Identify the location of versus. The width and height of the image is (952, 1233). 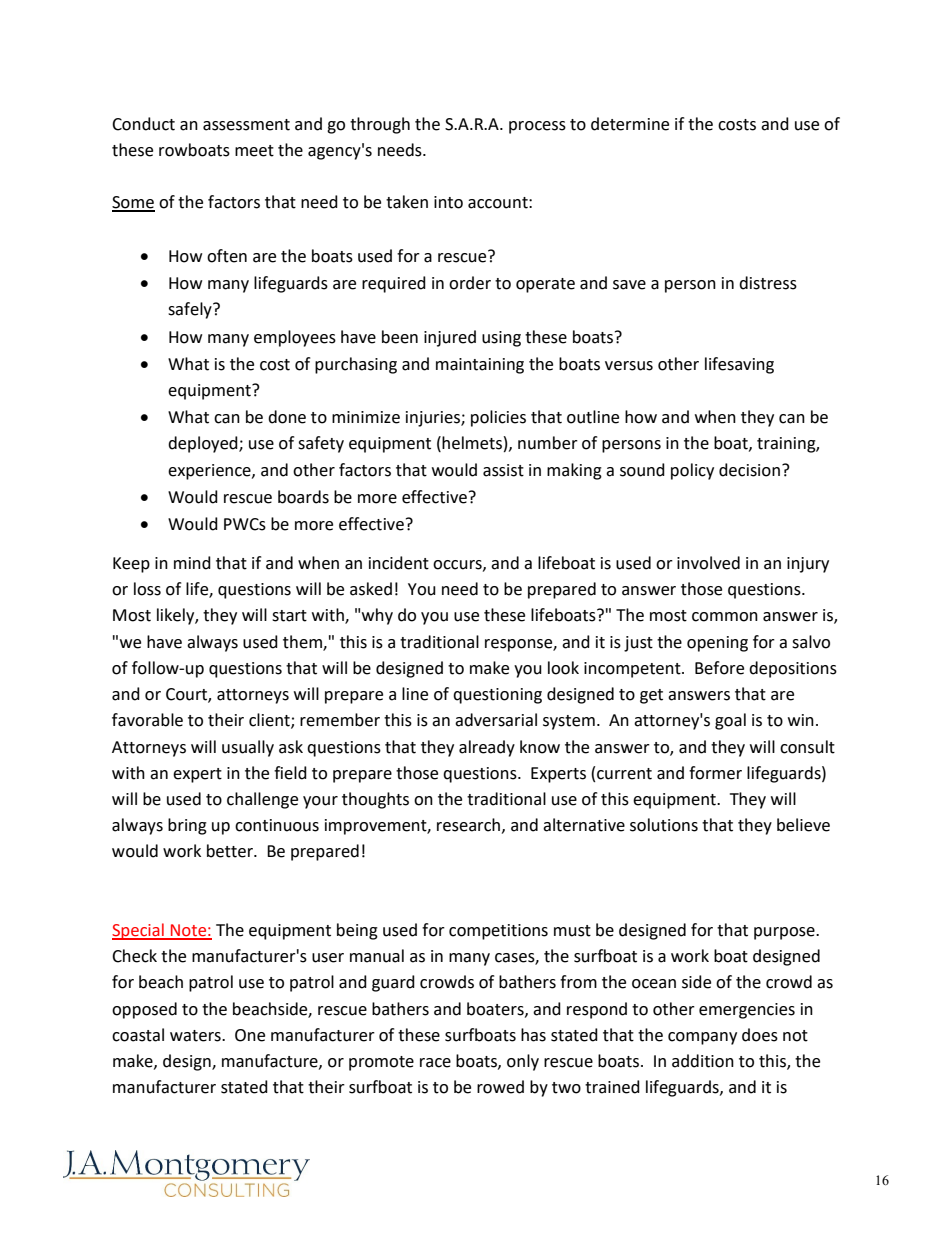
(629, 366).
